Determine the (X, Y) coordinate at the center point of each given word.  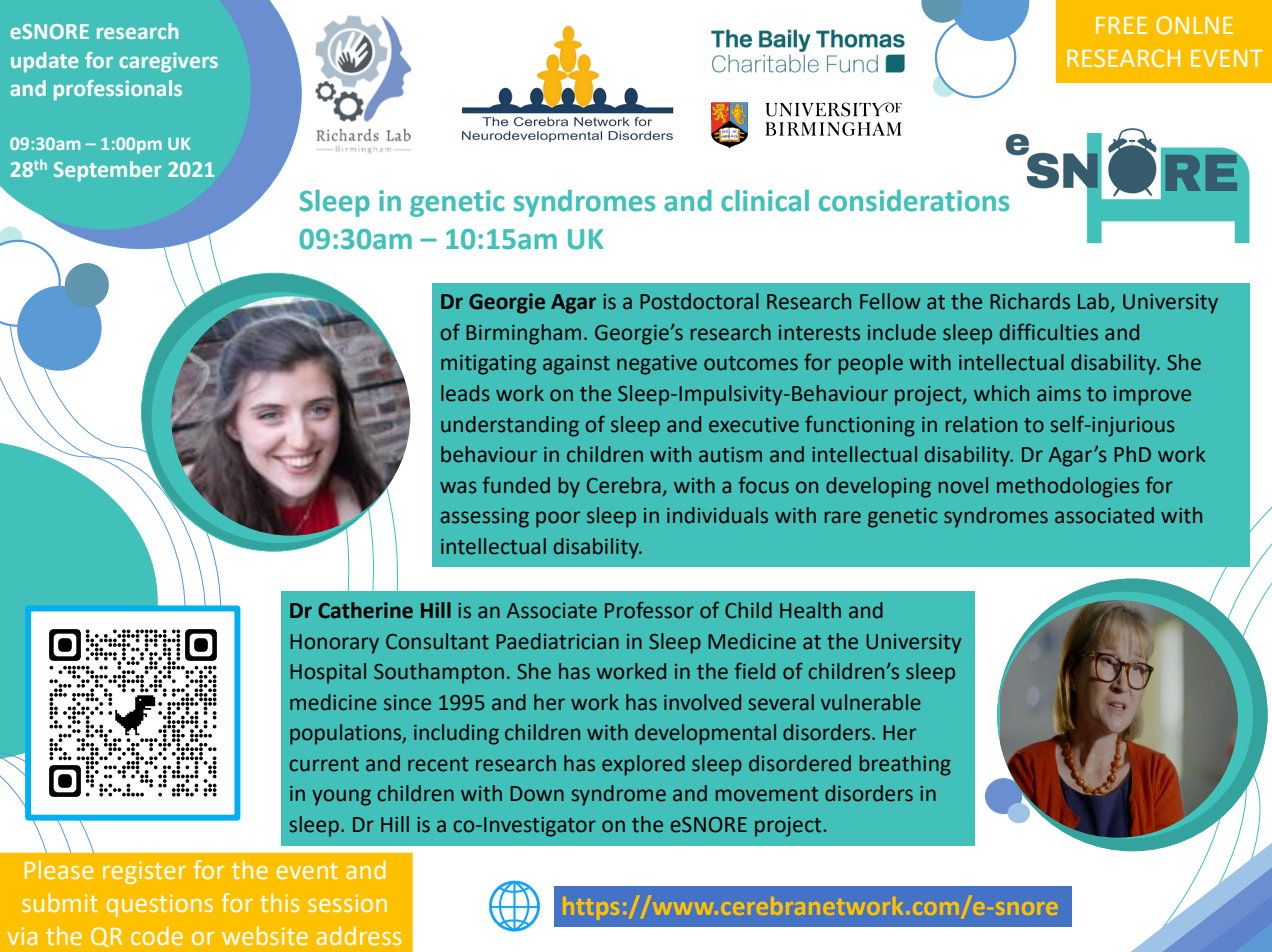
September (108, 171)
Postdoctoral (699, 301)
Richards (1030, 301)
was (458, 487)
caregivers (168, 62)
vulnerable (871, 702)
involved (702, 702)
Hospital (328, 673)
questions (160, 905)
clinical (765, 201)
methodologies (1068, 487)
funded (516, 485)
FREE (1121, 25)
